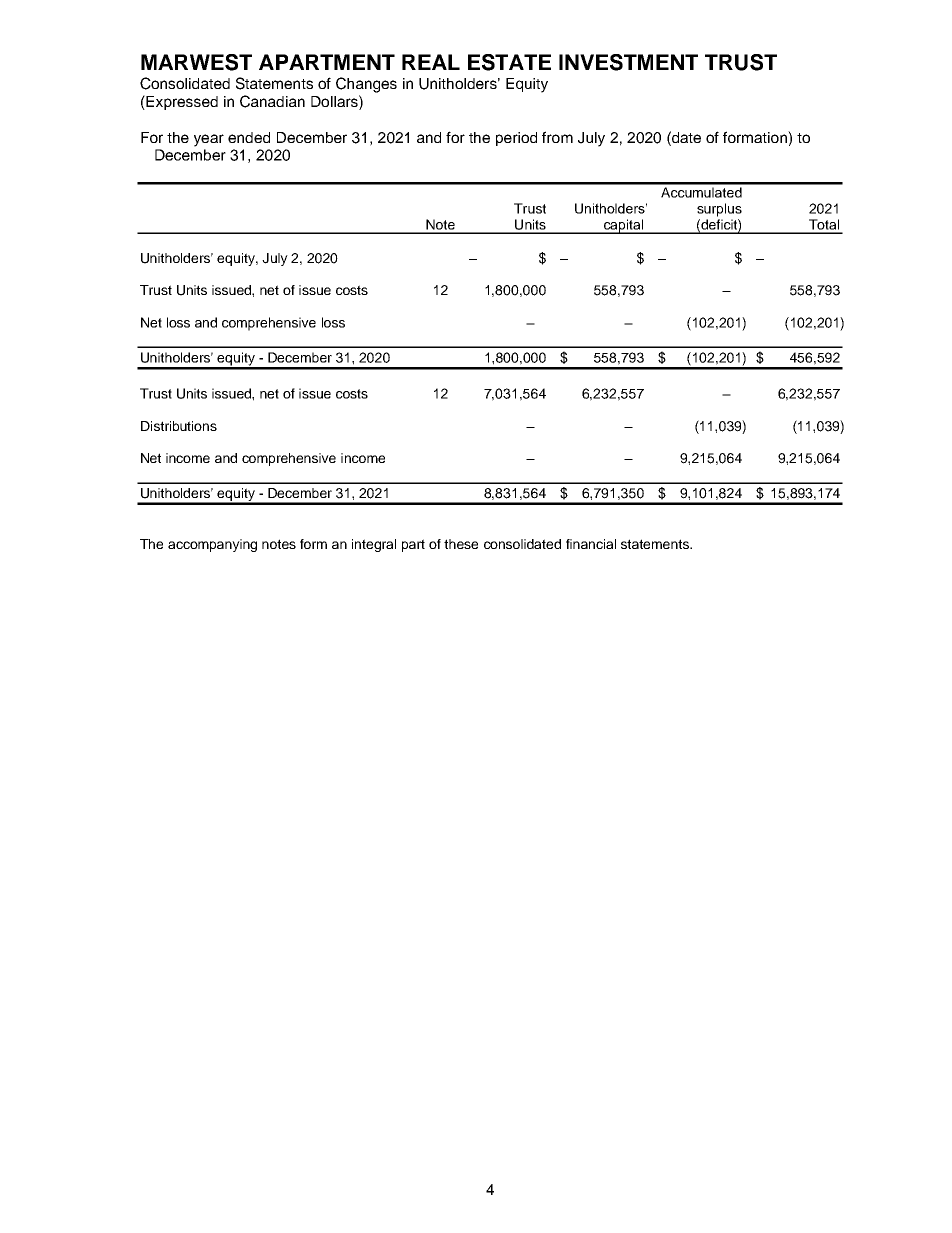 This page has width=952, height=1233. What do you see at coordinates (628, 62) in the page?
I see `INVESTMENT` at bounding box center [628, 62].
